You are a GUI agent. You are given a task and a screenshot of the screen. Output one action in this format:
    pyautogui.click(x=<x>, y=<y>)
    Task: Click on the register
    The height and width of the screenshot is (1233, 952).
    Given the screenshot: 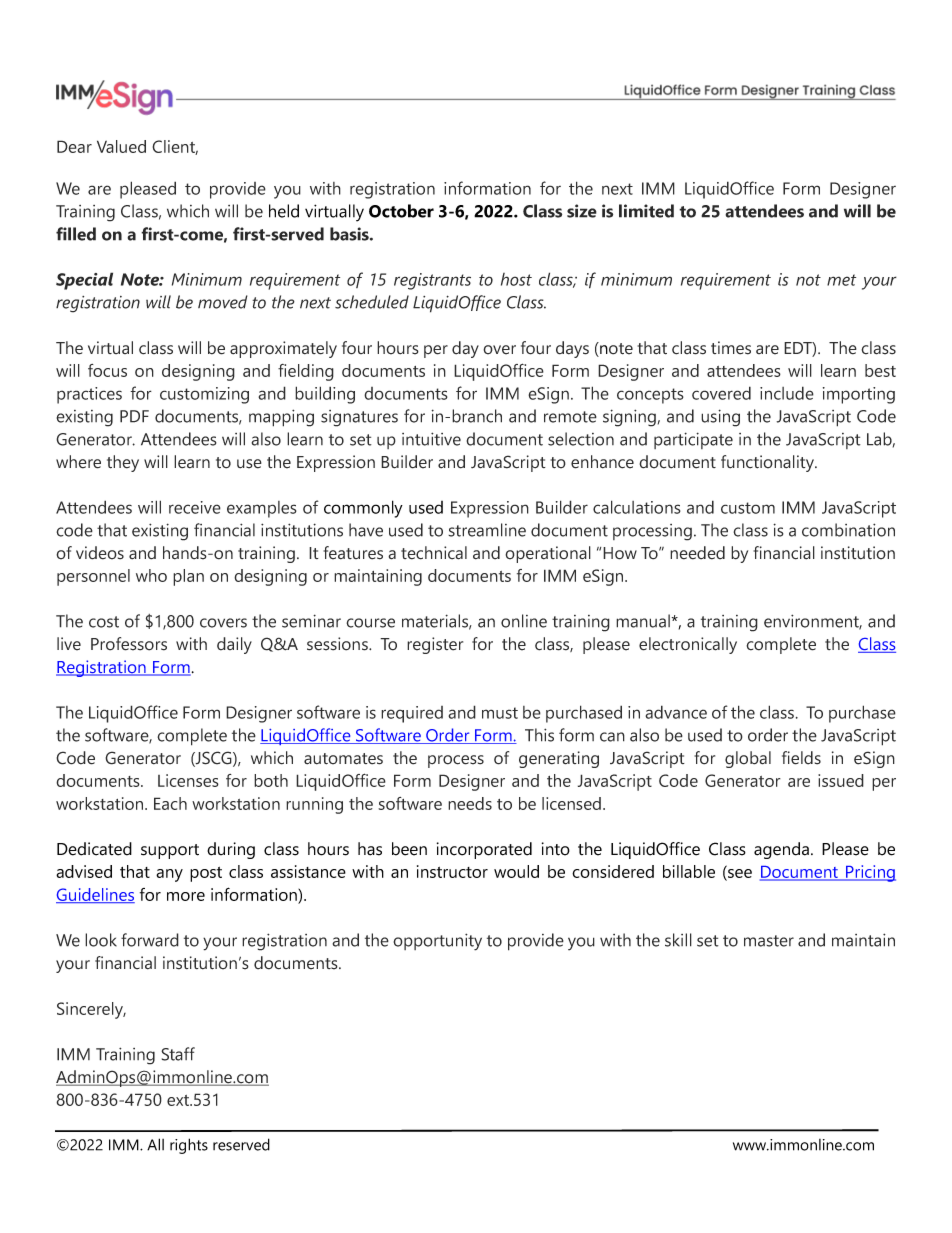 What is the action you would take?
    pyautogui.click(x=435, y=645)
